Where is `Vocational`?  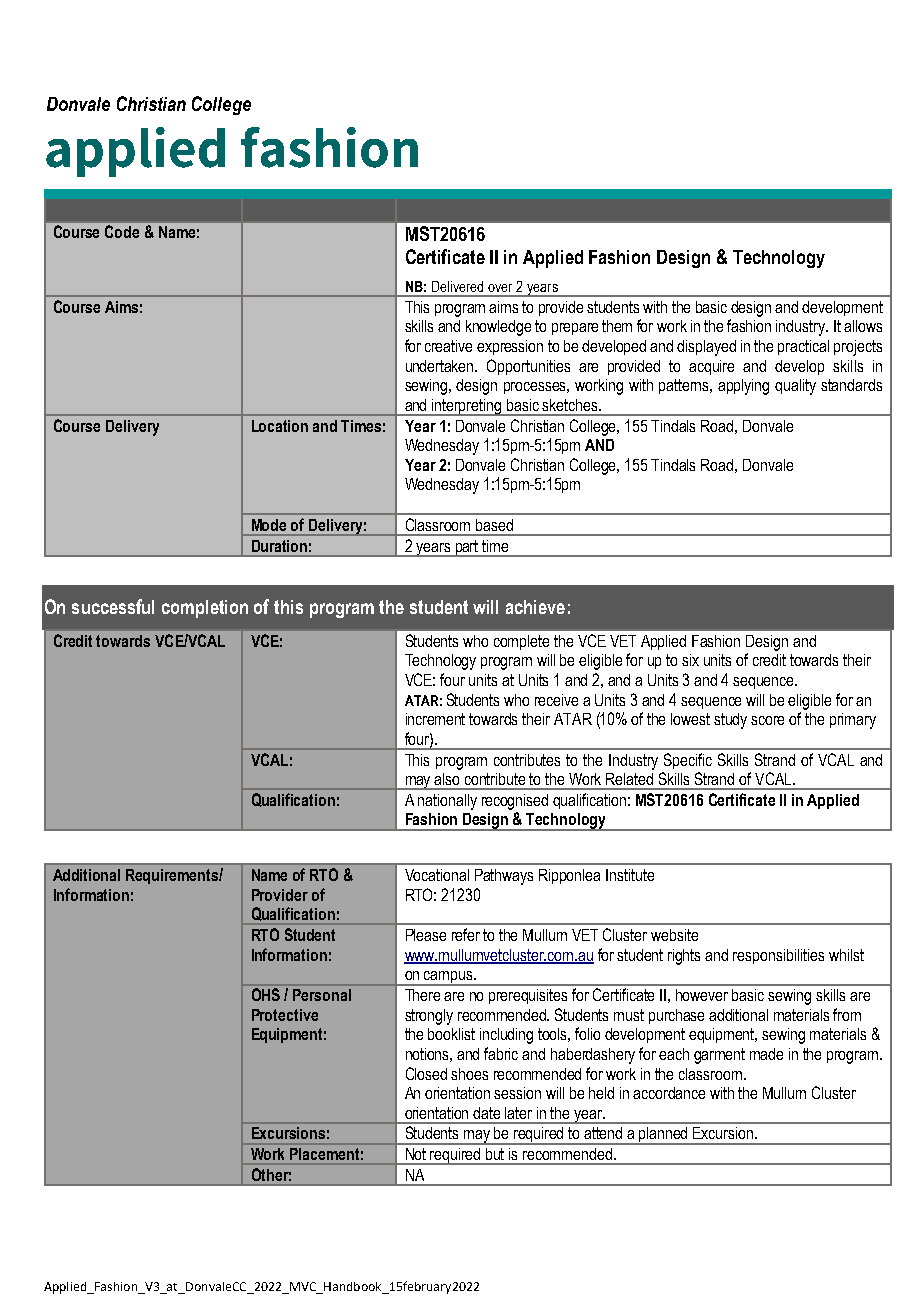
Vocational is located at coordinates (437, 875).
